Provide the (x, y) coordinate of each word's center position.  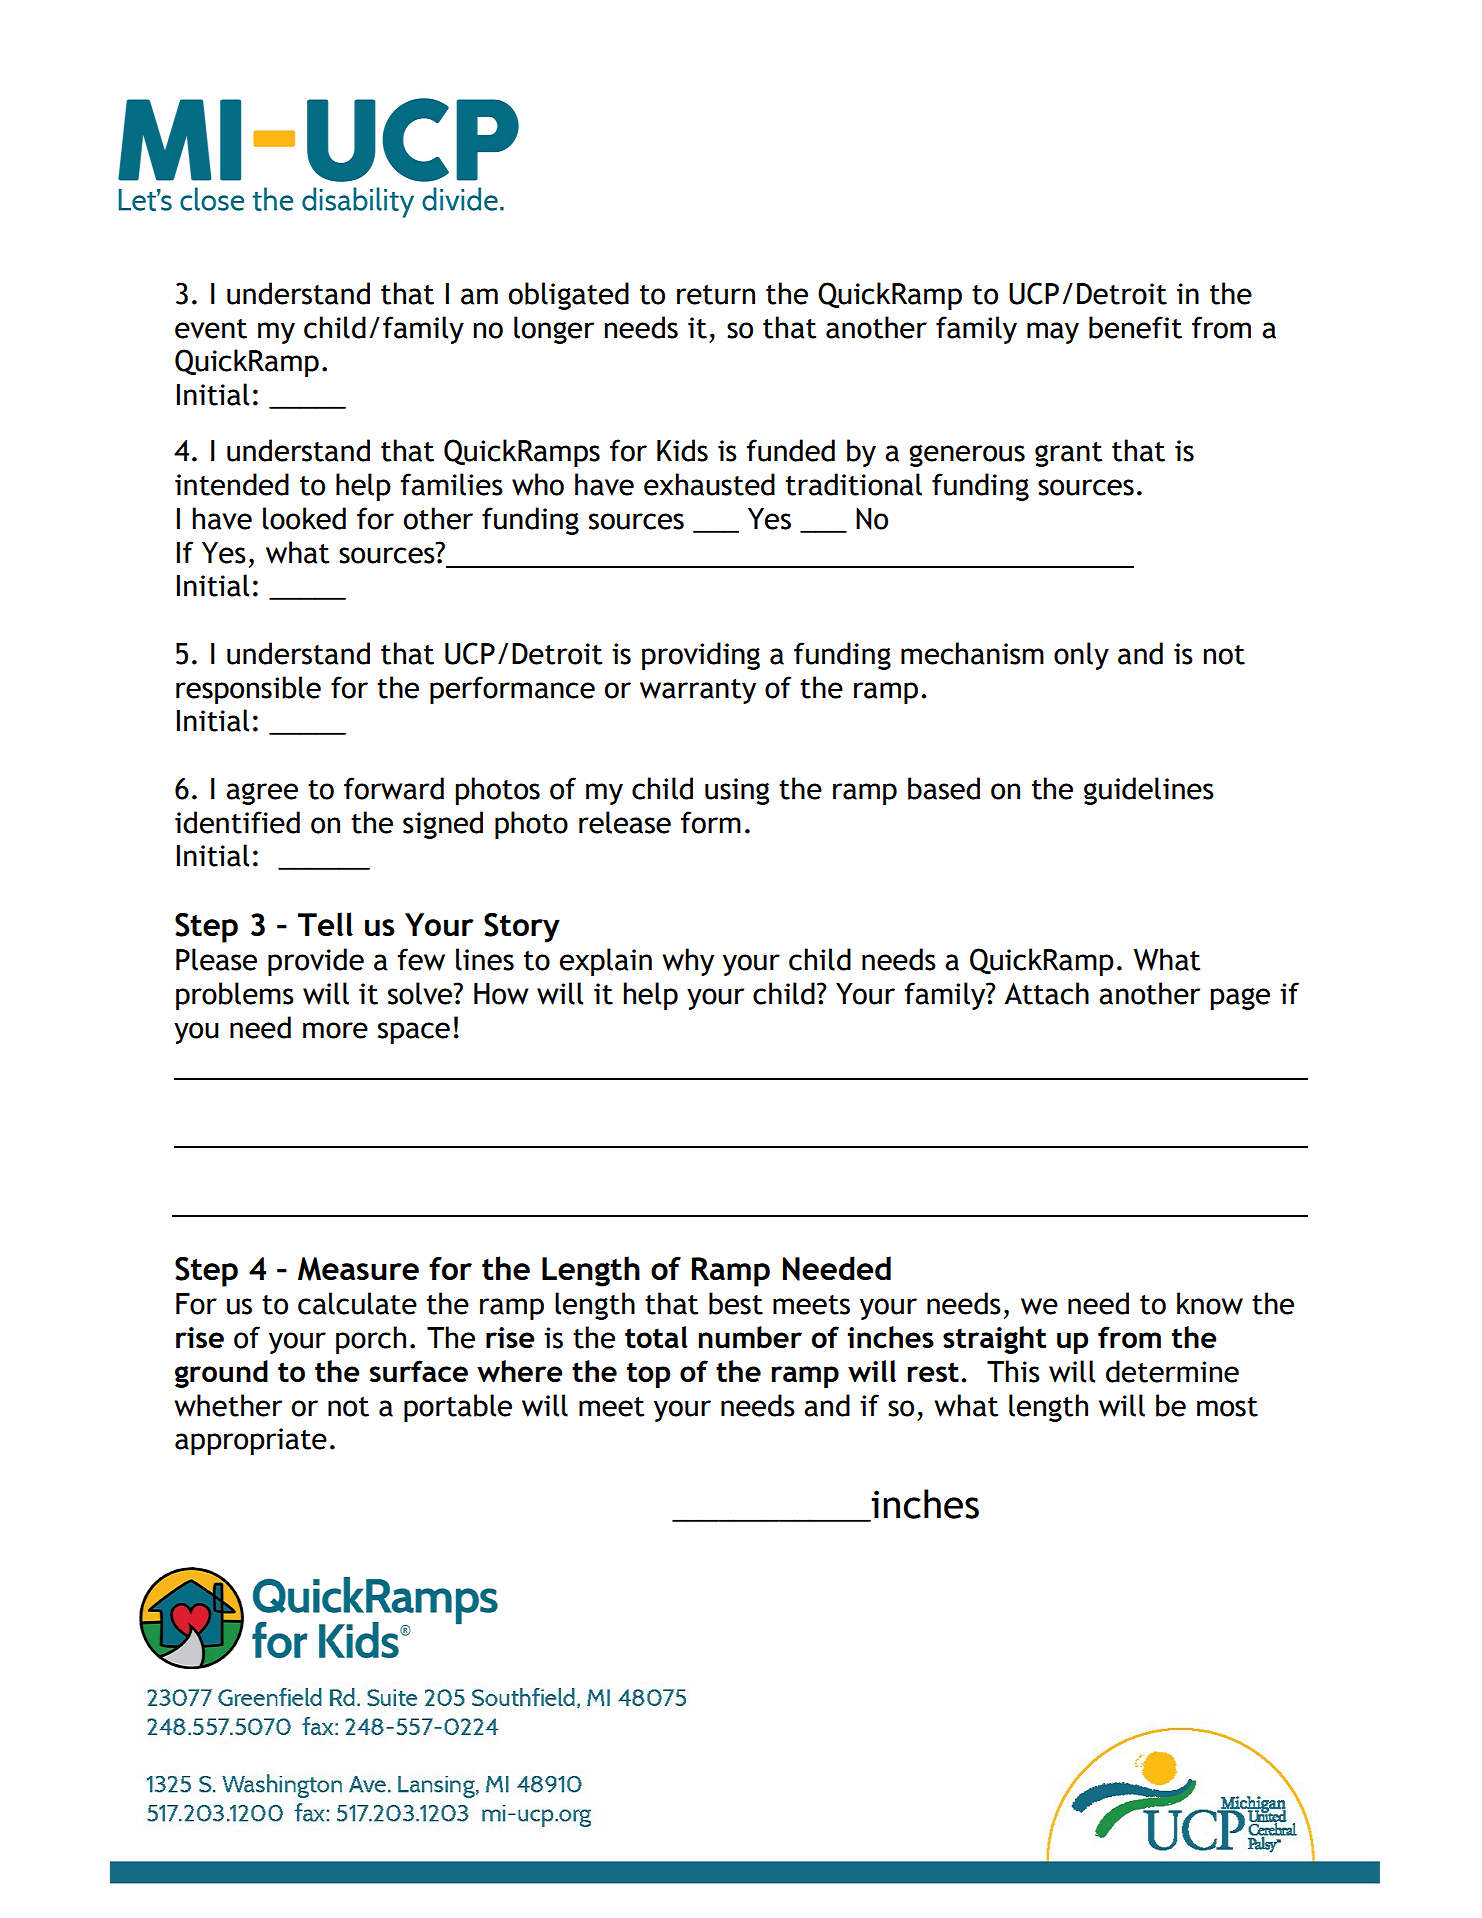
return (716, 295)
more (335, 1030)
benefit (1135, 327)
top (648, 1375)
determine (1172, 1371)
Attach (1046, 993)
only (1081, 656)
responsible (248, 690)
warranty (698, 691)
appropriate (251, 1441)
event (211, 329)
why (688, 962)
